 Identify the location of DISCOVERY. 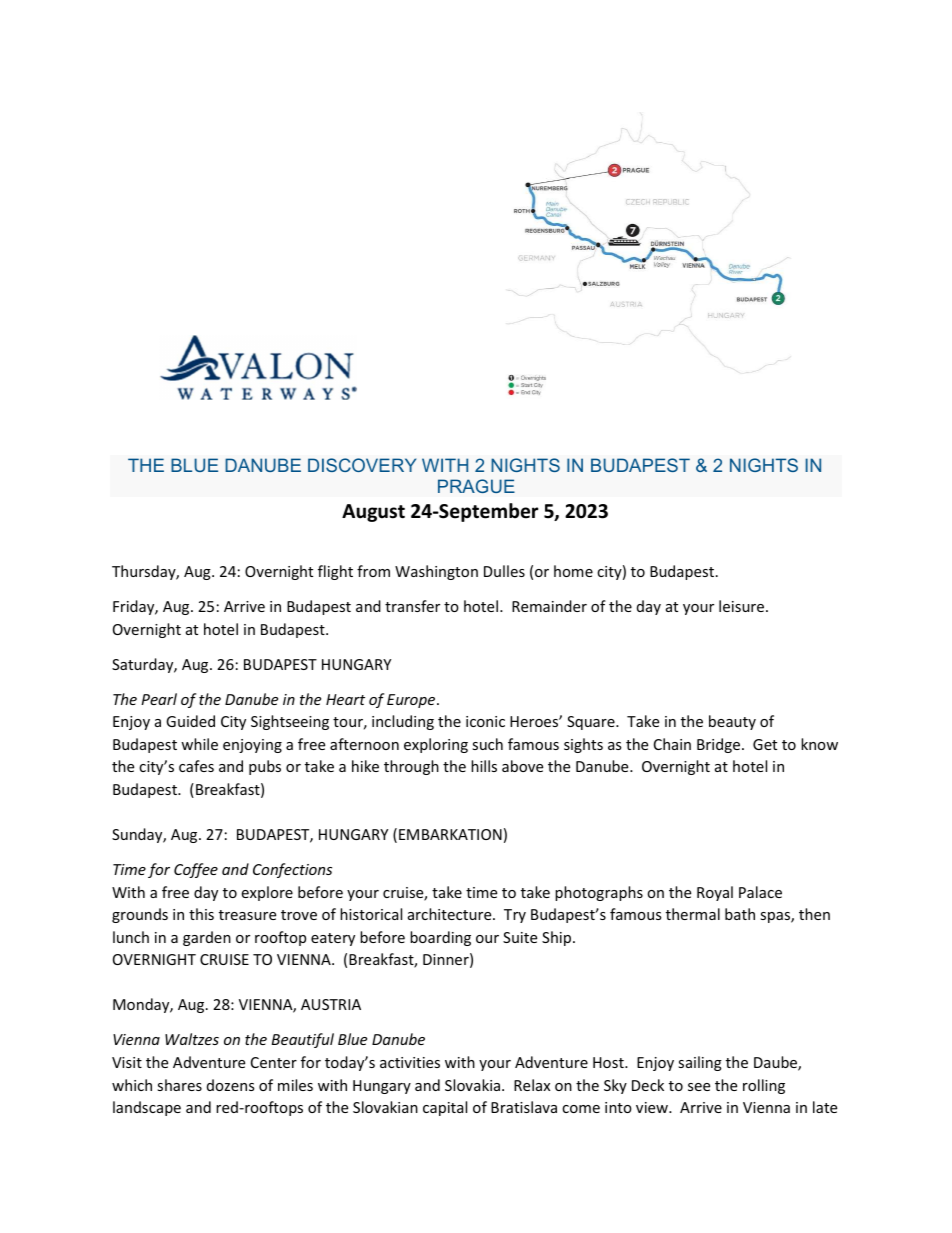
(362, 465).
